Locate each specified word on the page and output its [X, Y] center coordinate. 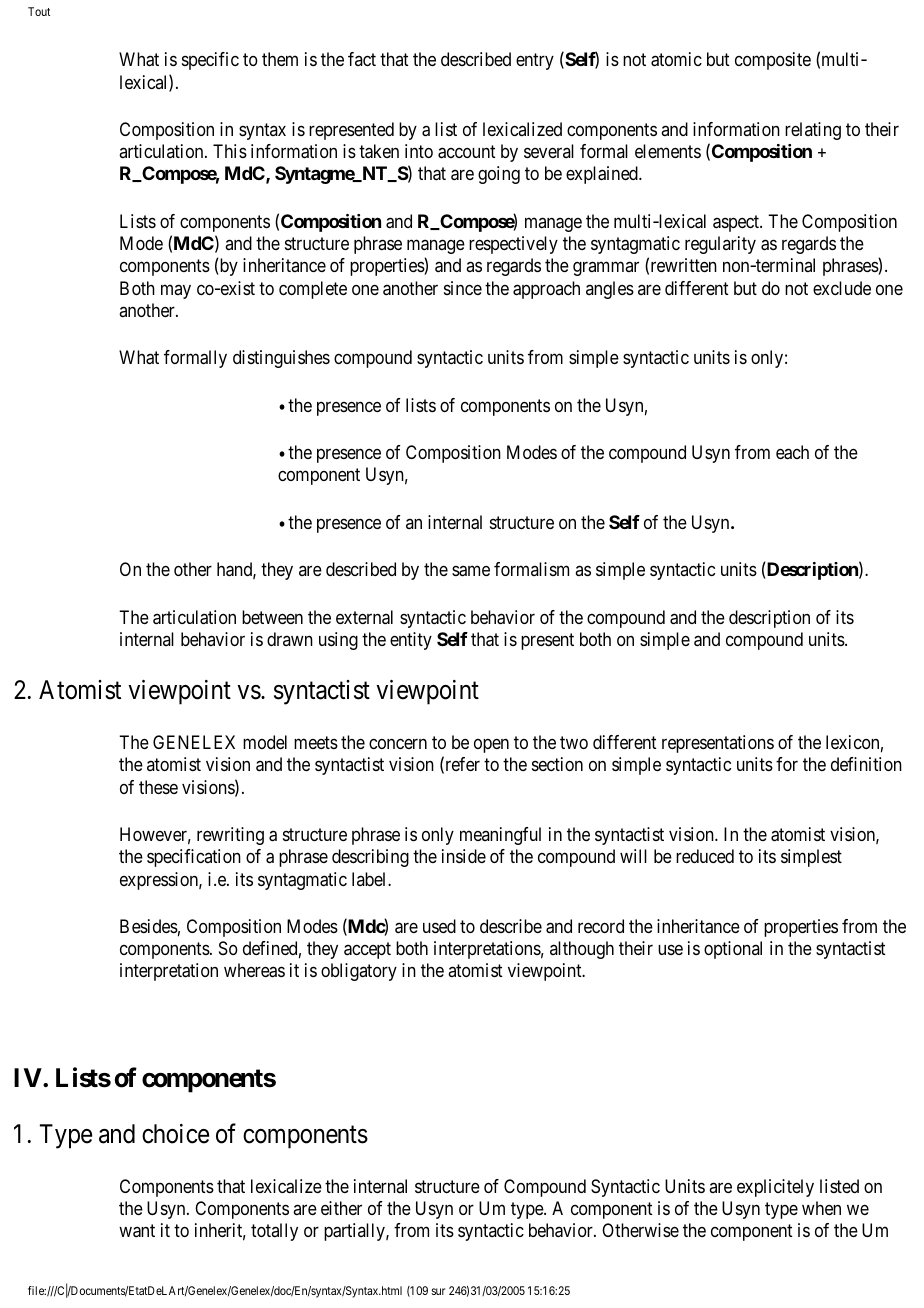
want [137, 1231]
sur [438, 1291]
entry [535, 62]
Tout [39, 11]
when [821, 1208]
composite [773, 61]
